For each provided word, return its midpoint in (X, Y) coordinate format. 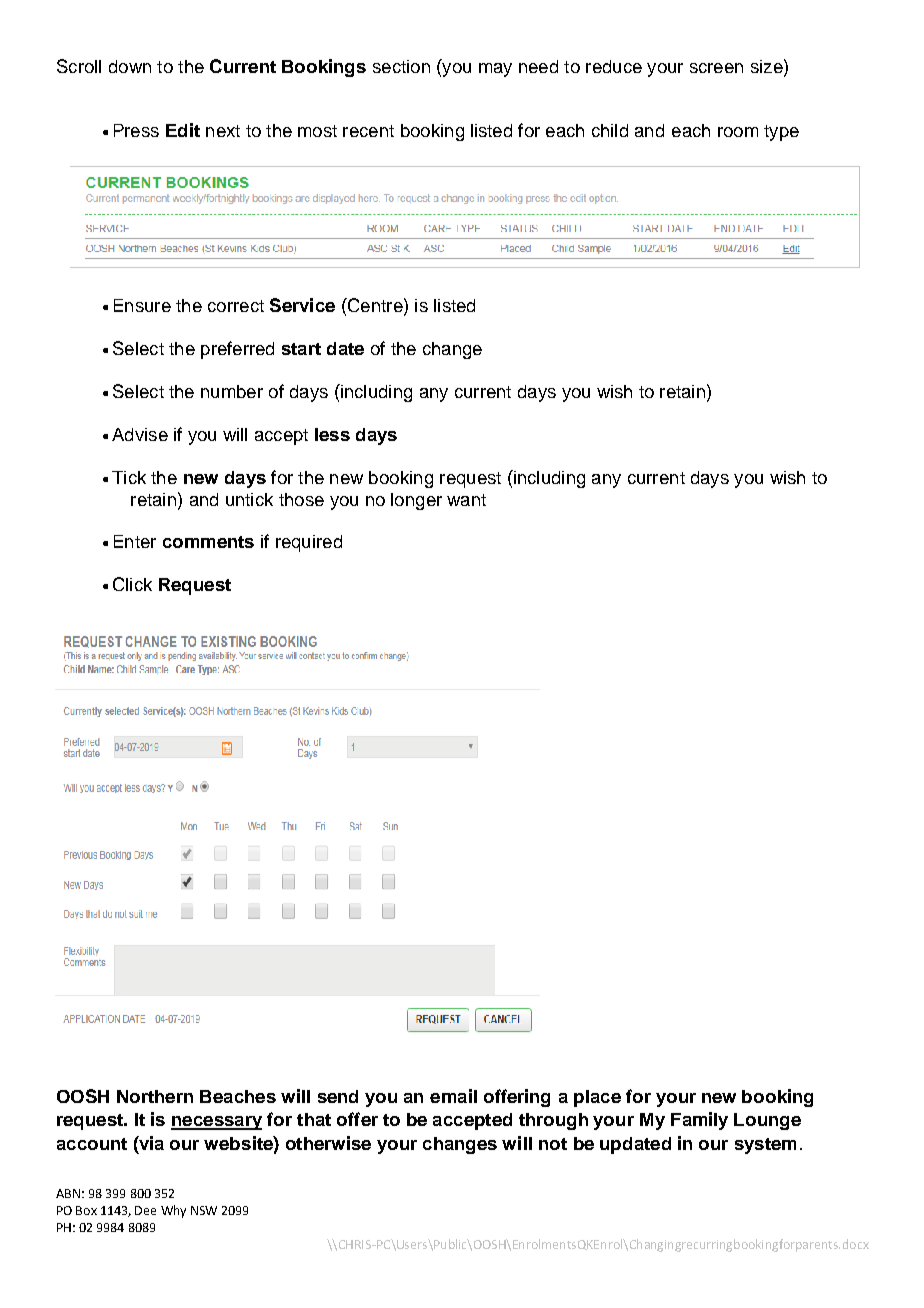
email (453, 1096)
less (332, 434)
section (401, 66)
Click (132, 584)
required (309, 543)
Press (136, 130)
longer (416, 501)
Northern (155, 1096)
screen (716, 68)
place (597, 1098)
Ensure (142, 305)
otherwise (328, 1143)
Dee (145, 1210)
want (466, 500)
